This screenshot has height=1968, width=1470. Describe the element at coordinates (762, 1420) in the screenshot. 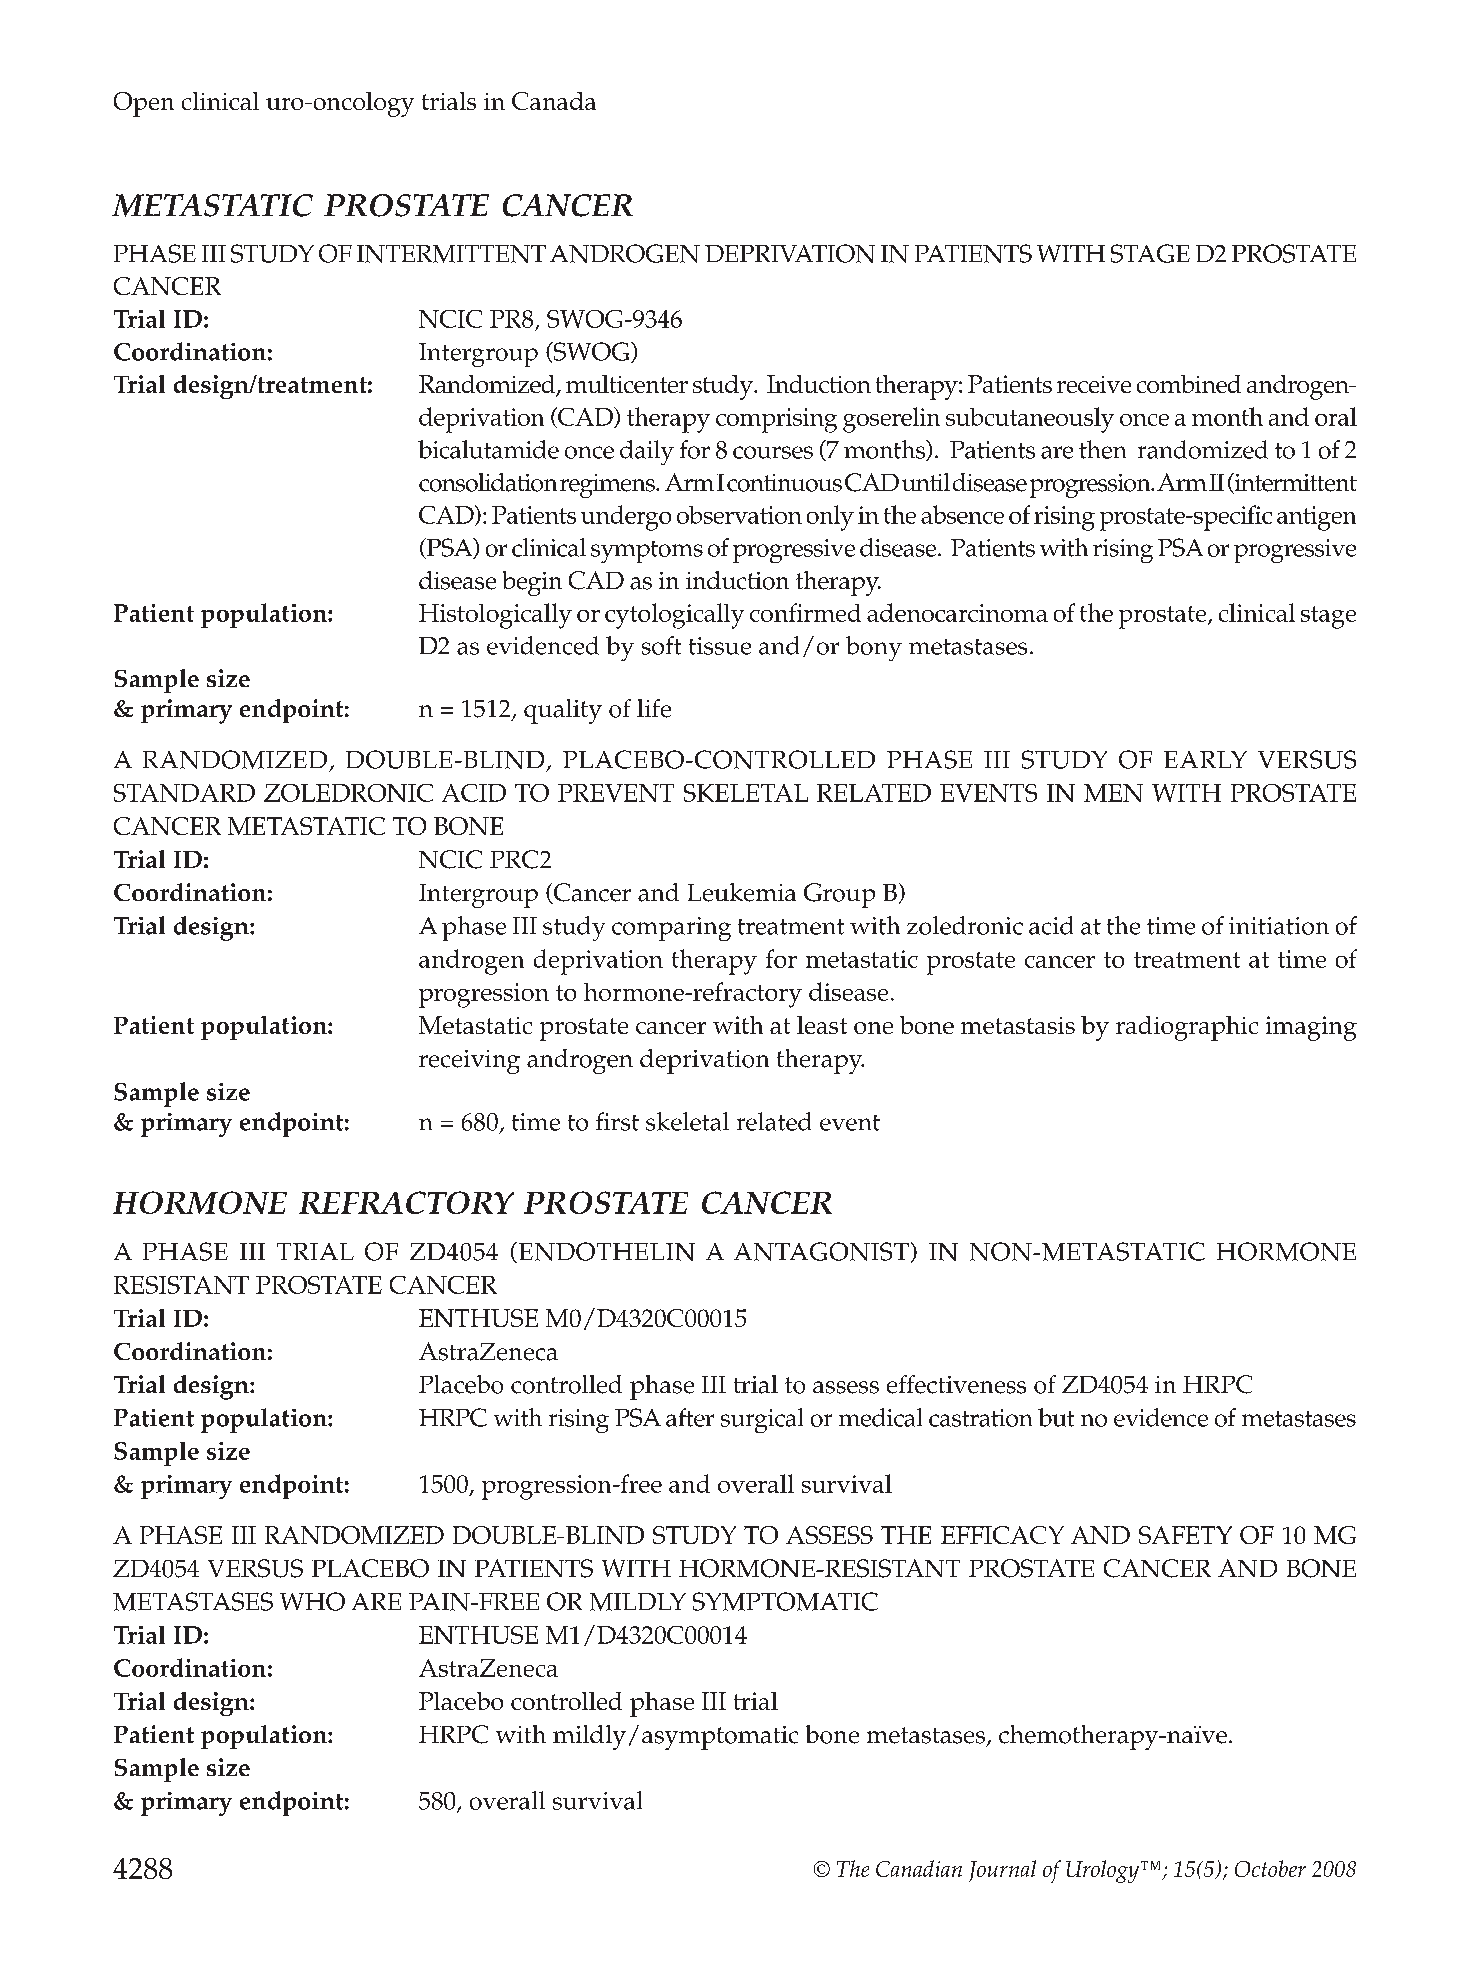

I see `surgical` at that location.
